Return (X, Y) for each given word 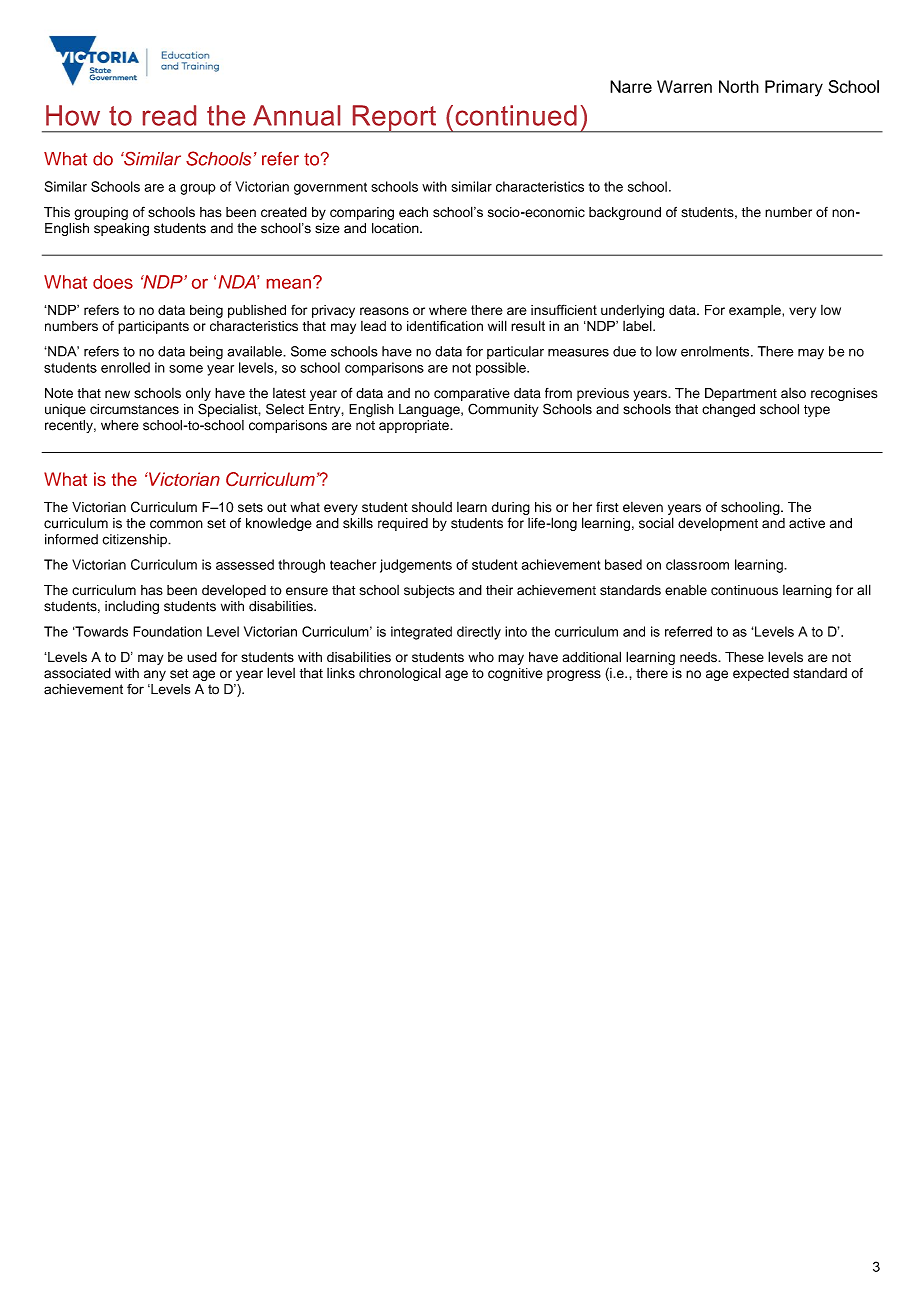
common (176, 524)
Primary (794, 88)
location (396, 228)
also (793, 393)
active (807, 523)
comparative (472, 394)
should (432, 507)
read (169, 115)
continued (516, 115)
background (625, 213)
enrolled (125, 367)
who (481, 657)
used (202, 657)
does (113, 282)
